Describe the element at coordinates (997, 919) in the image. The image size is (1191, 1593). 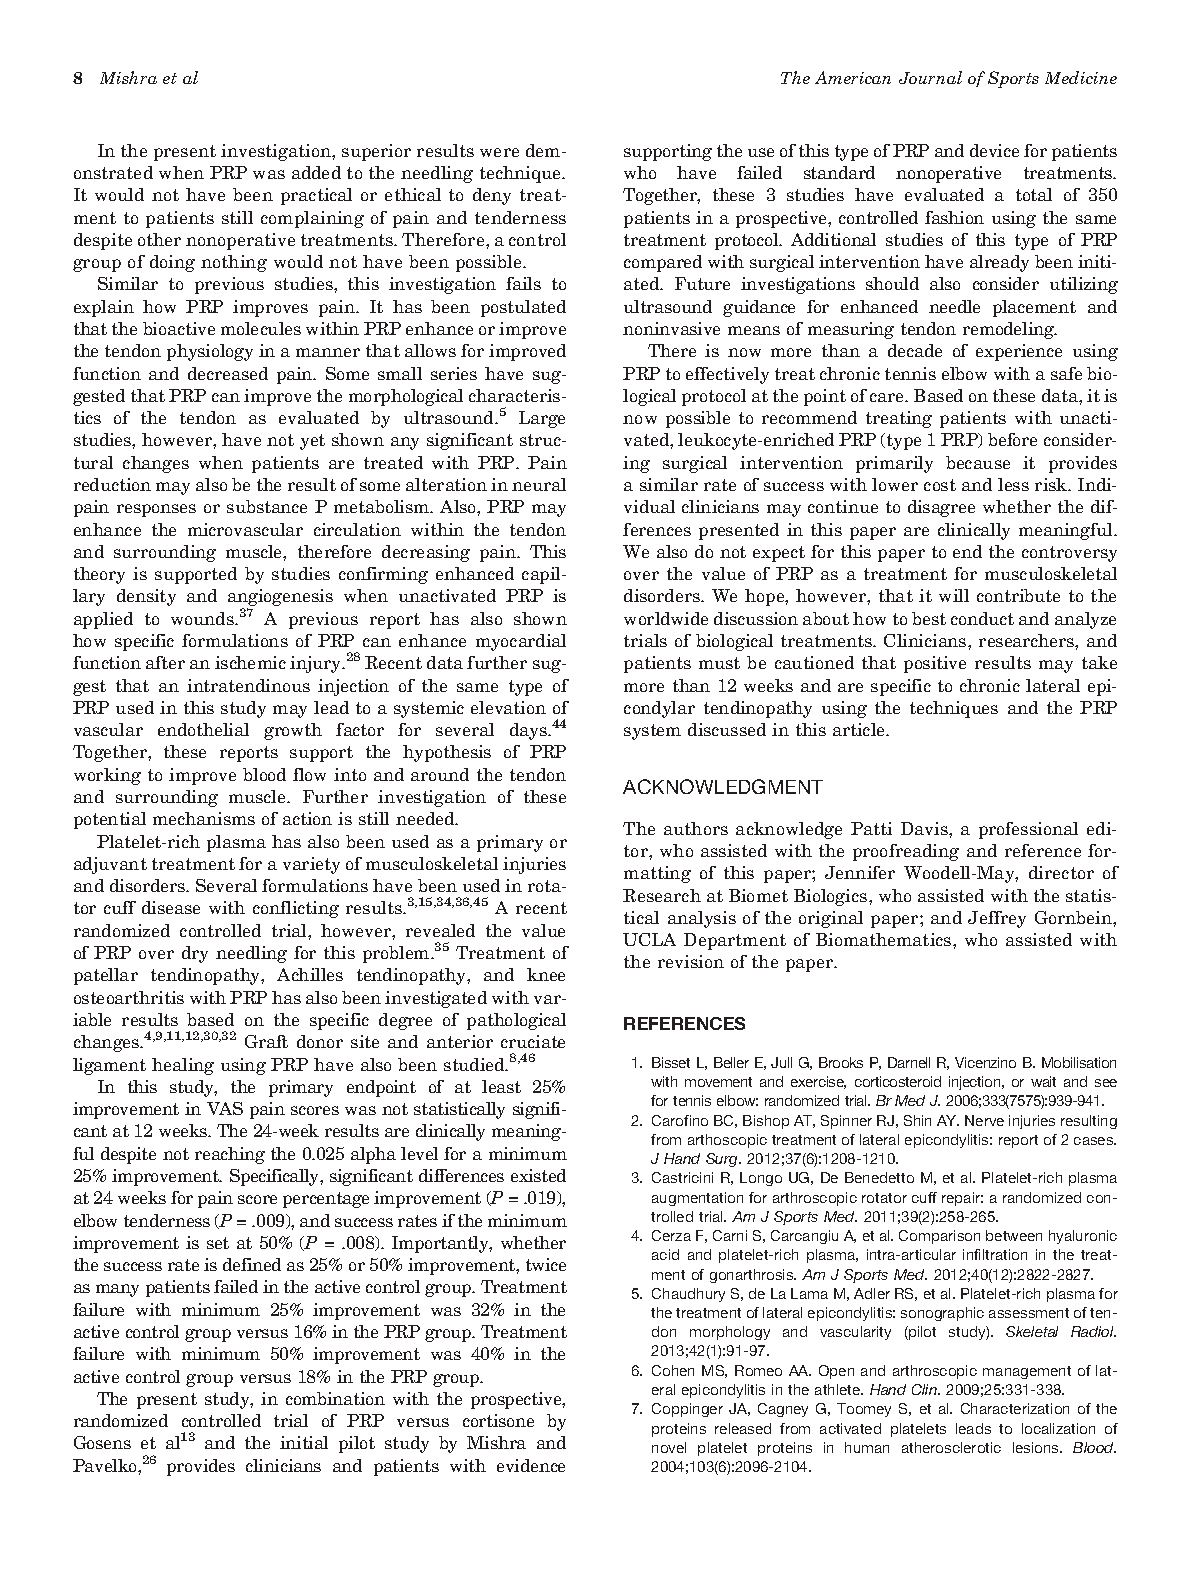
I see `Jeffrey` at that location.
